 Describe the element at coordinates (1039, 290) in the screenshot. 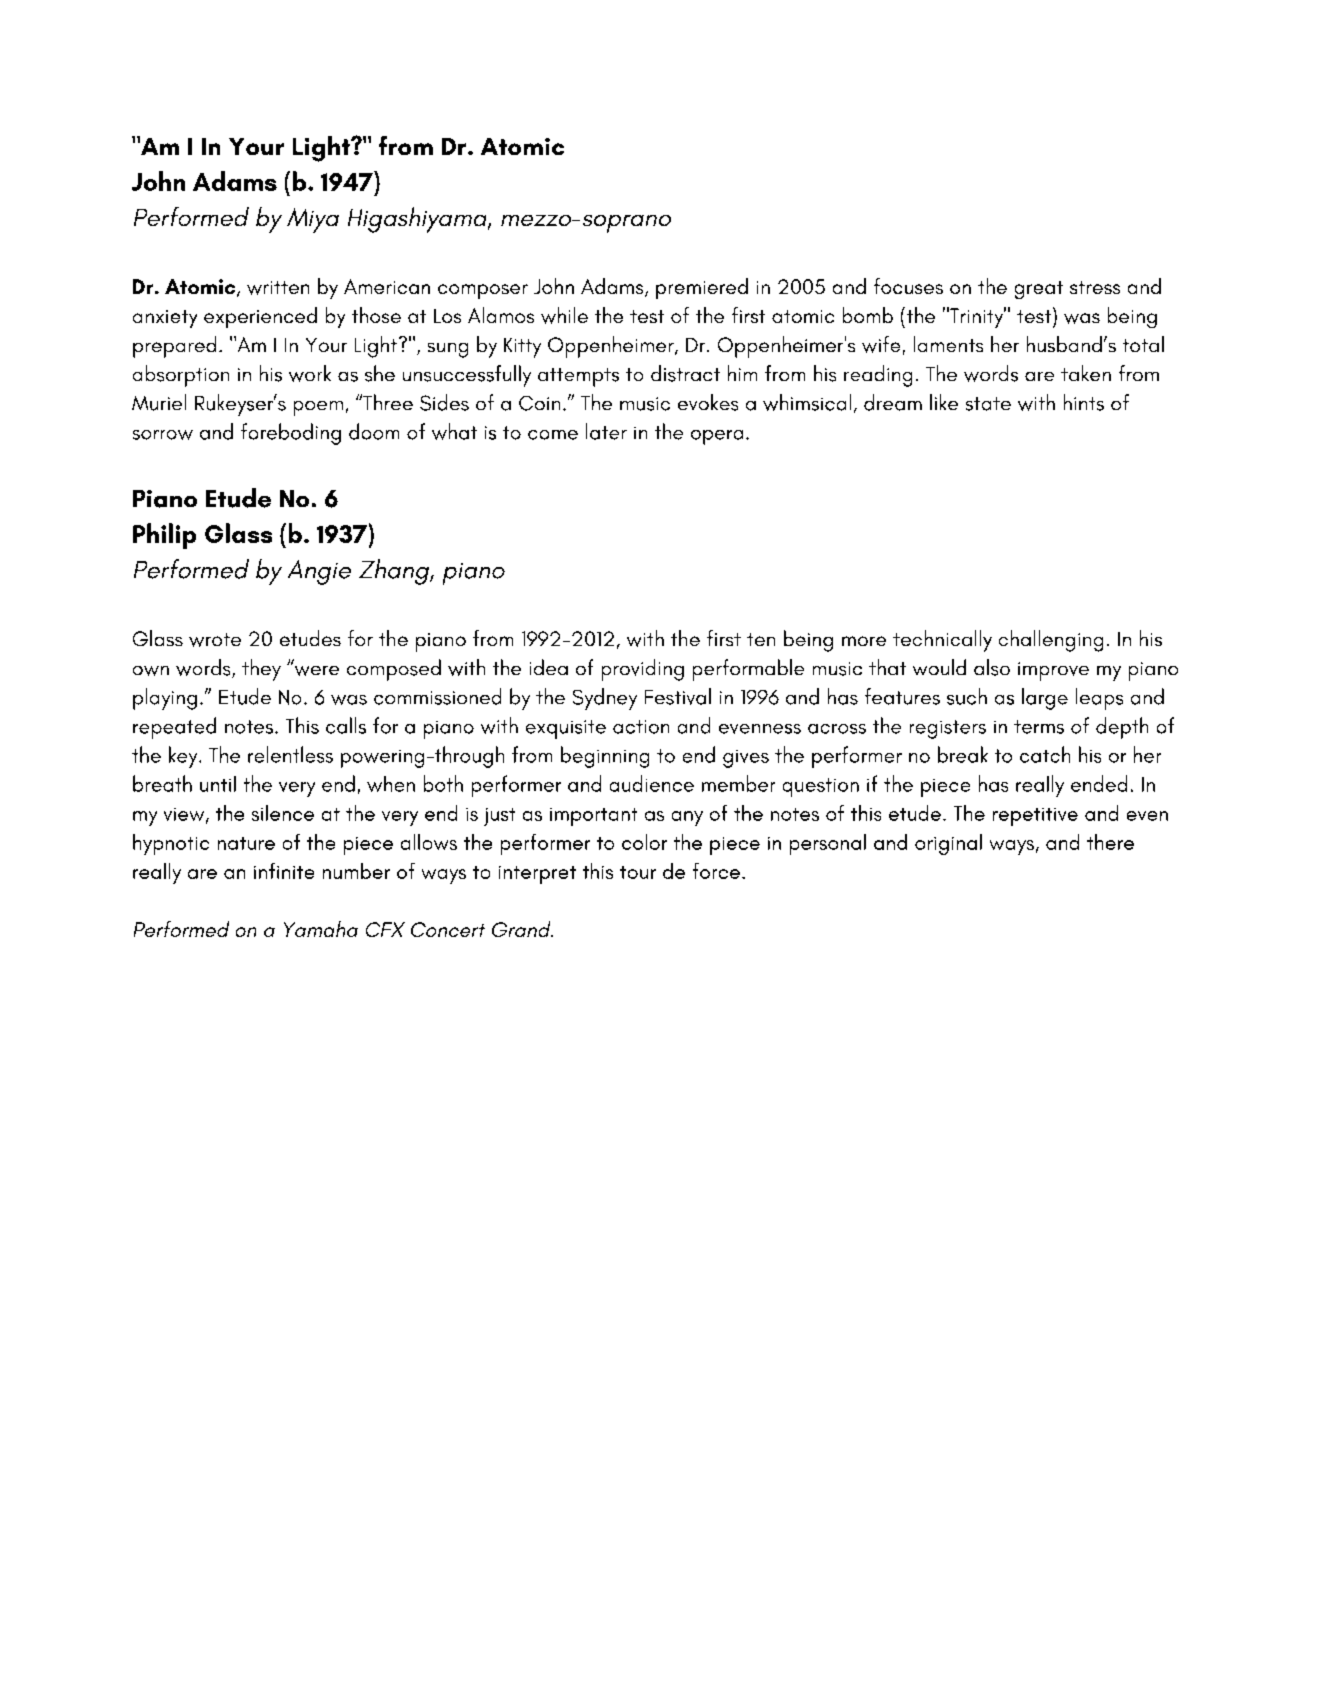

I see `great` at that location.
